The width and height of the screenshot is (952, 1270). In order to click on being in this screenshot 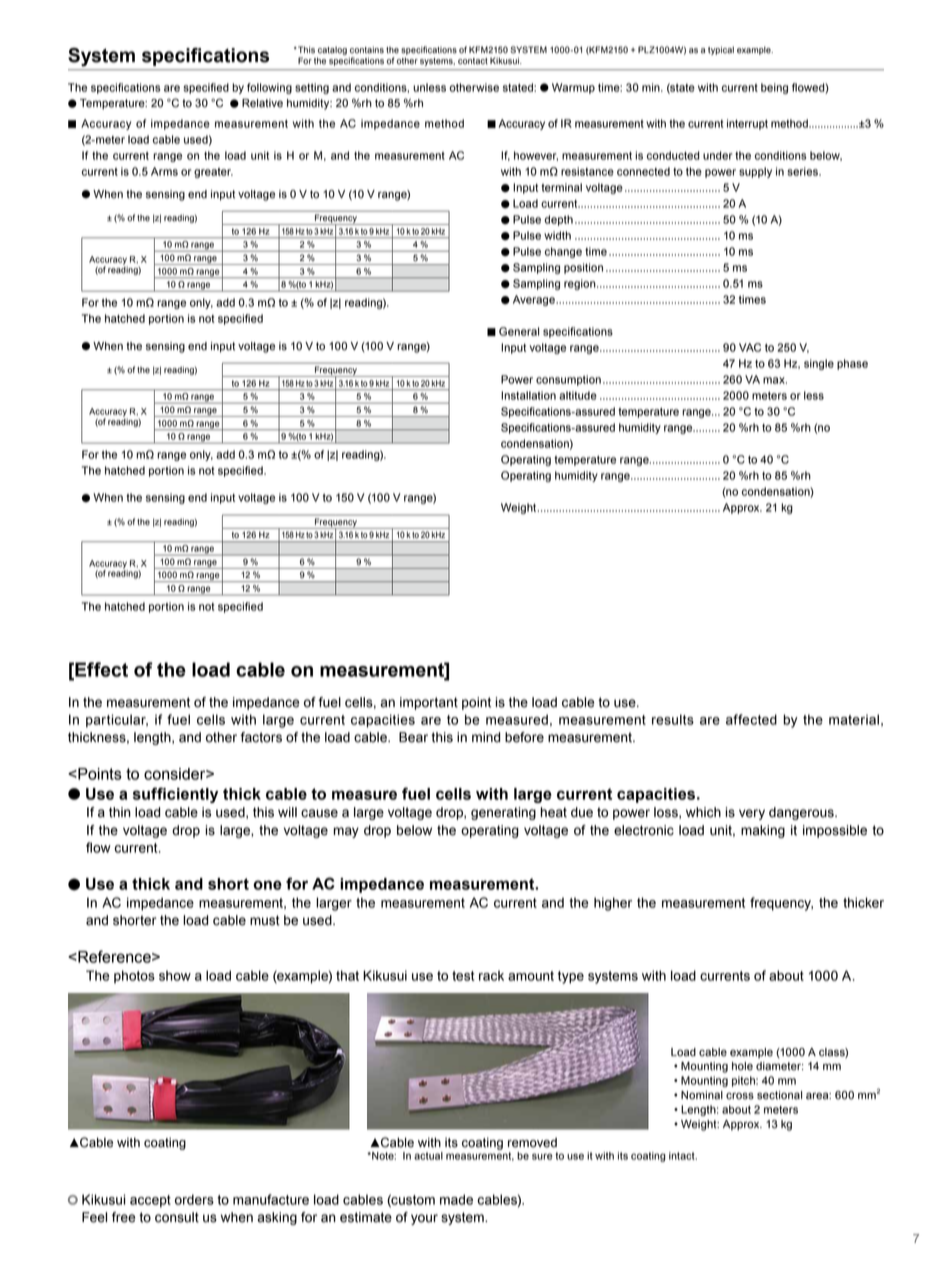, I will do `click(774, 88)`.
